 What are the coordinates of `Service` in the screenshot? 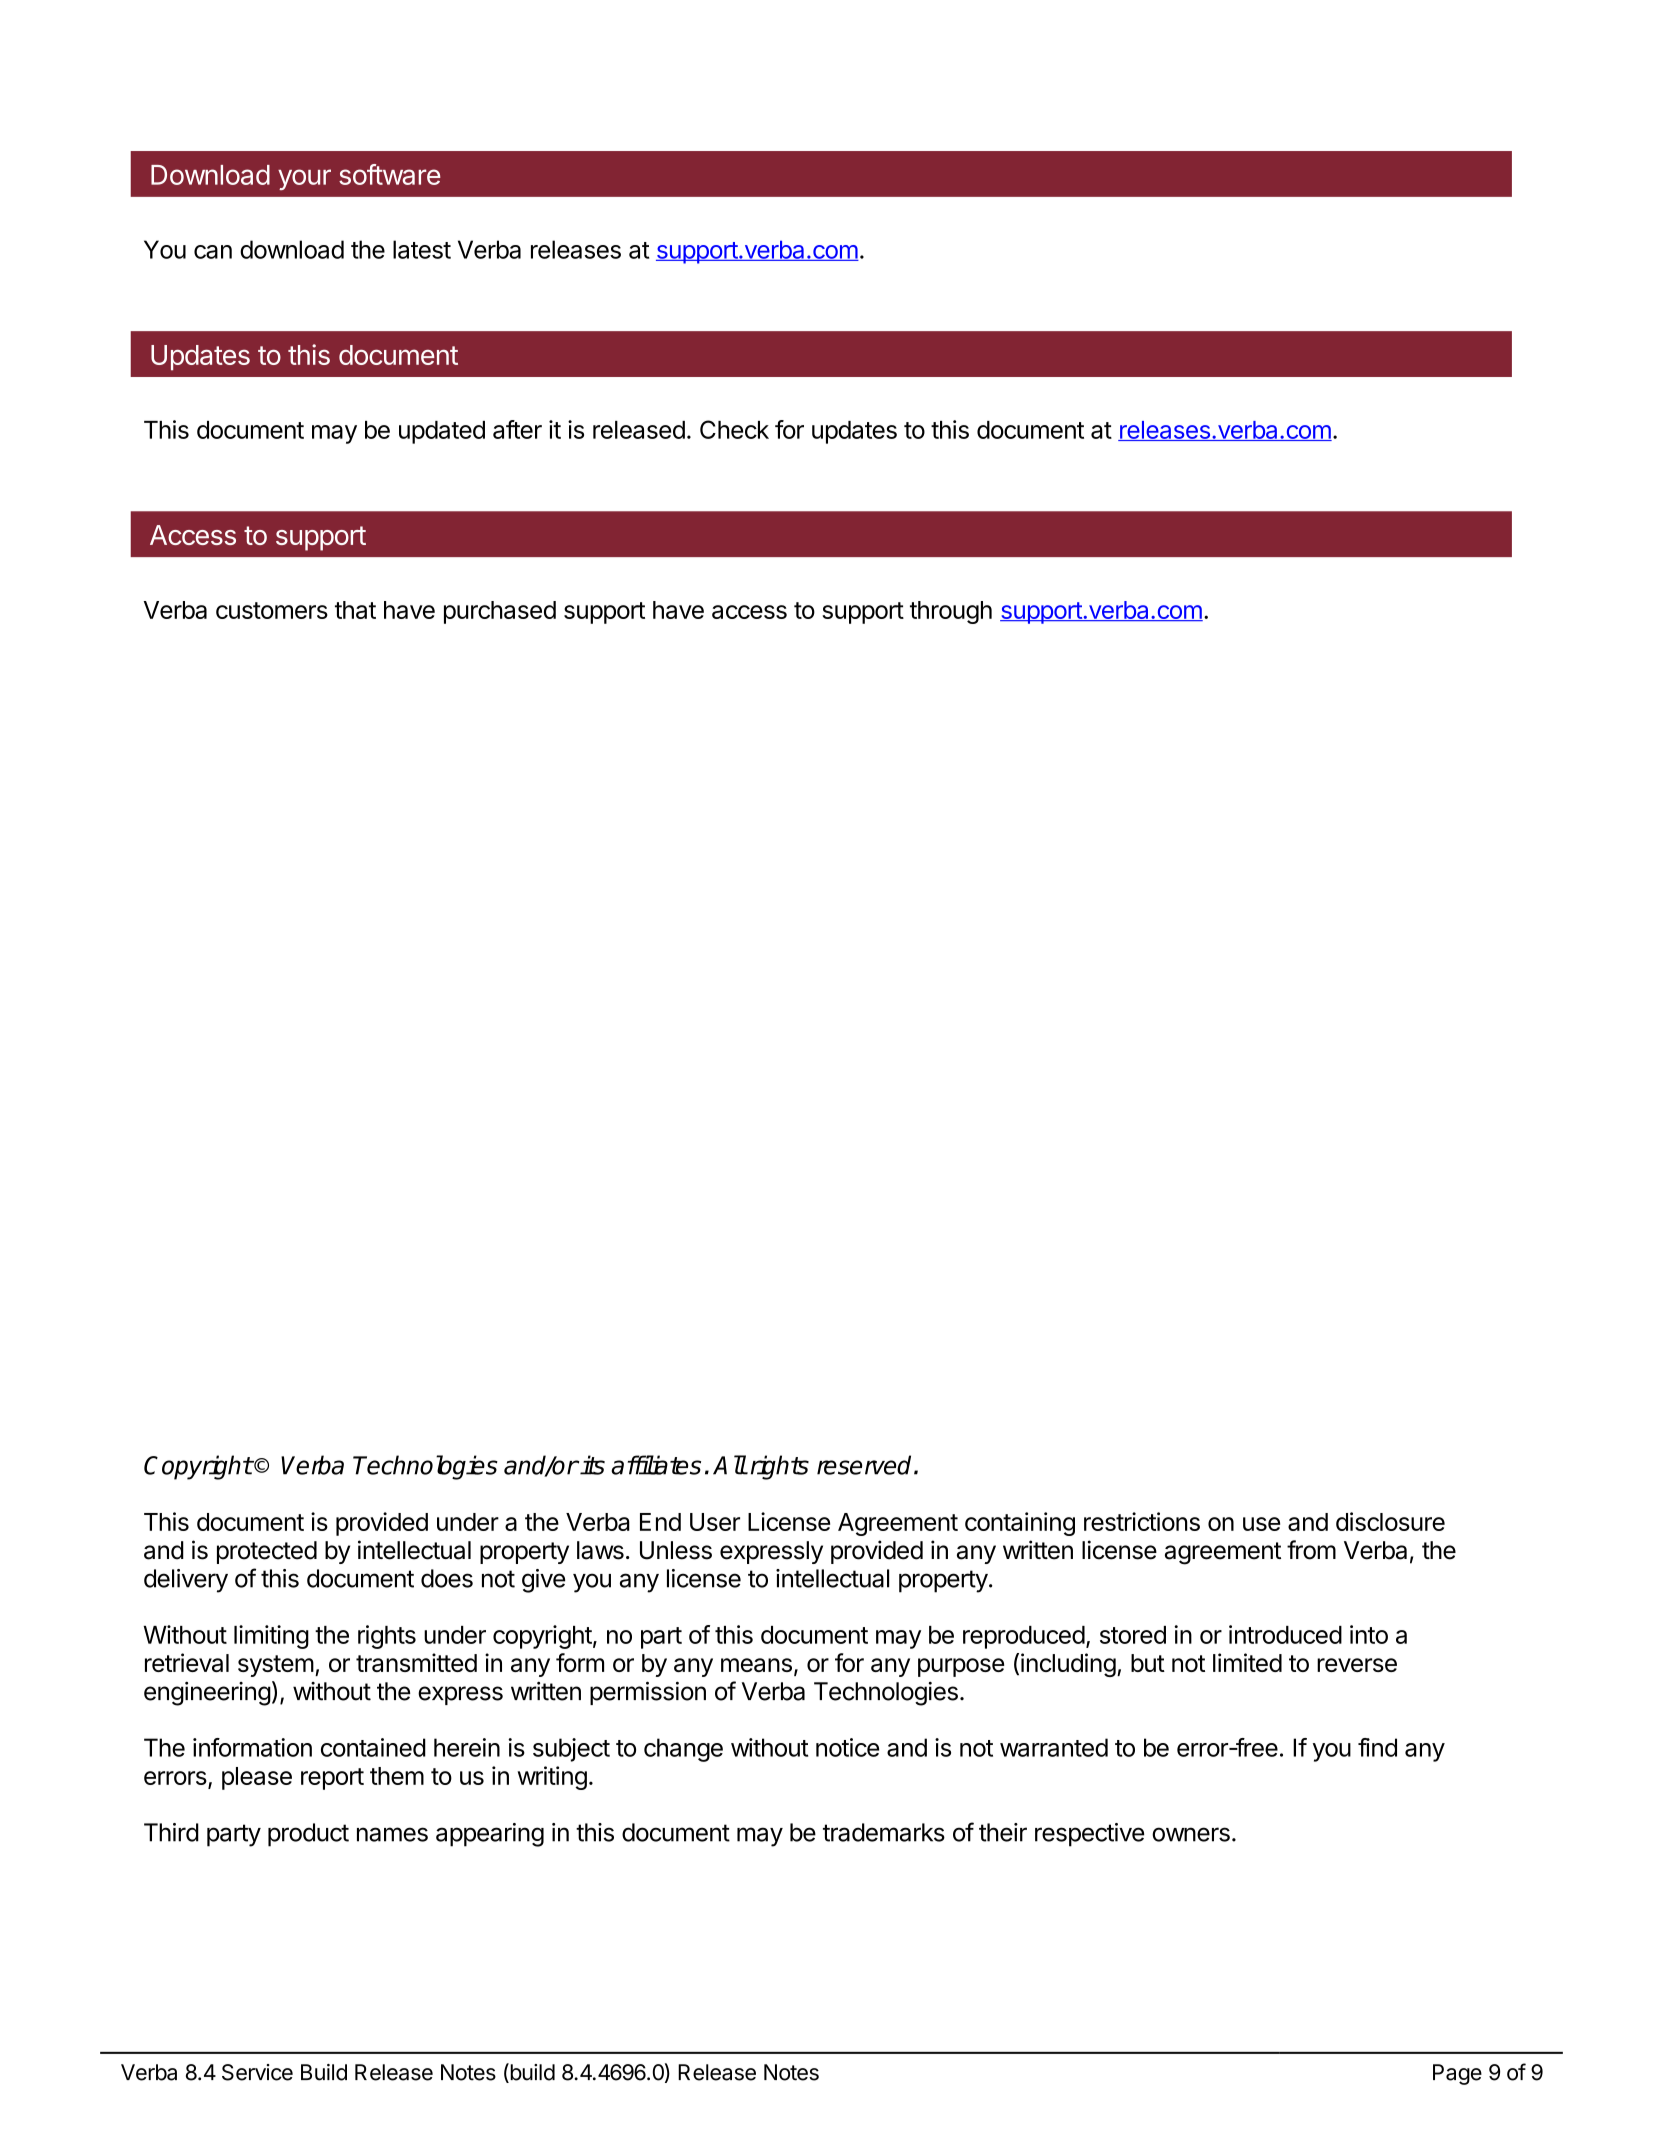 It's located at (257, 2072).
